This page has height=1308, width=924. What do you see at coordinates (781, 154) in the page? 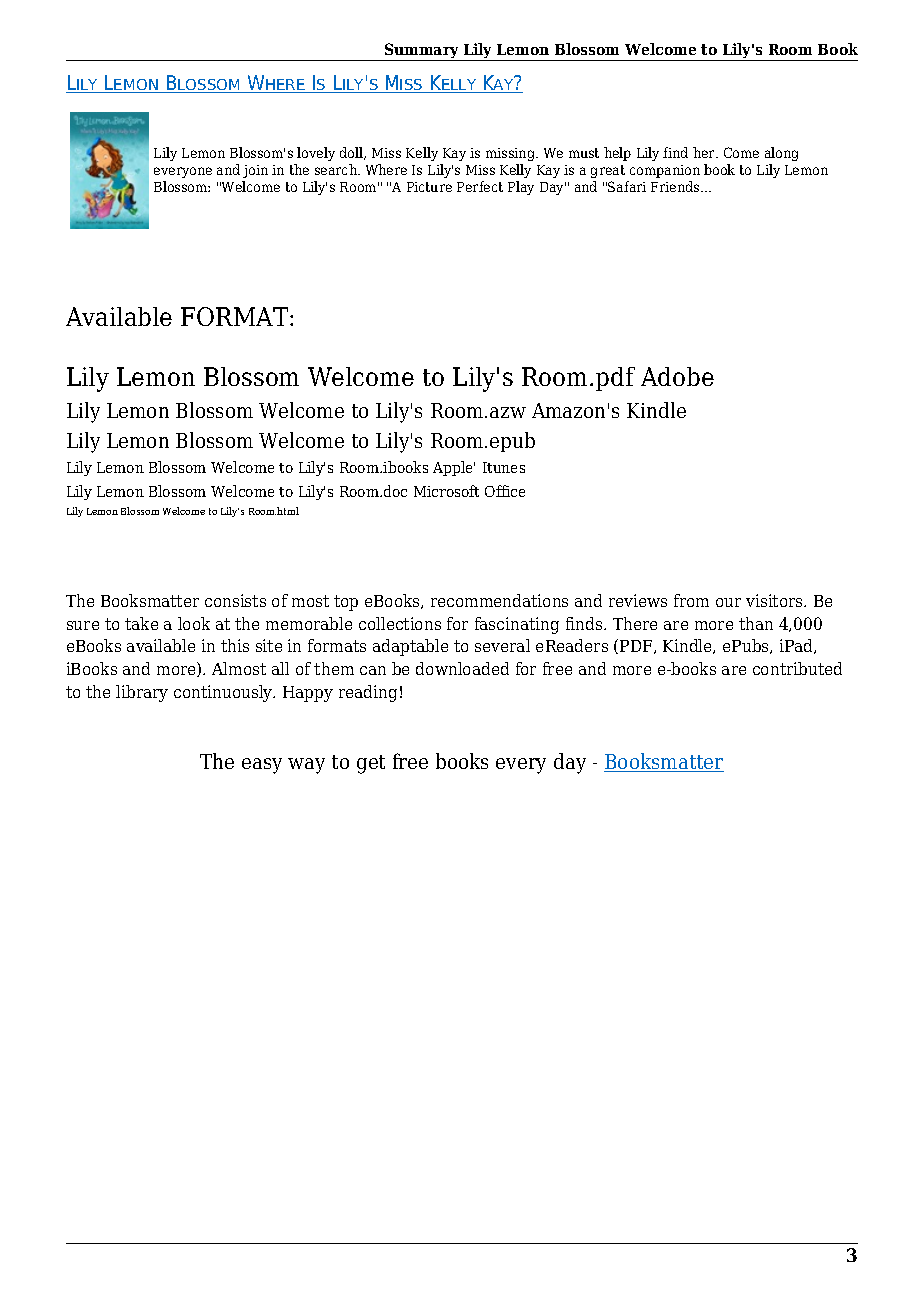
I see `along` at bounding box center [781, 154].
